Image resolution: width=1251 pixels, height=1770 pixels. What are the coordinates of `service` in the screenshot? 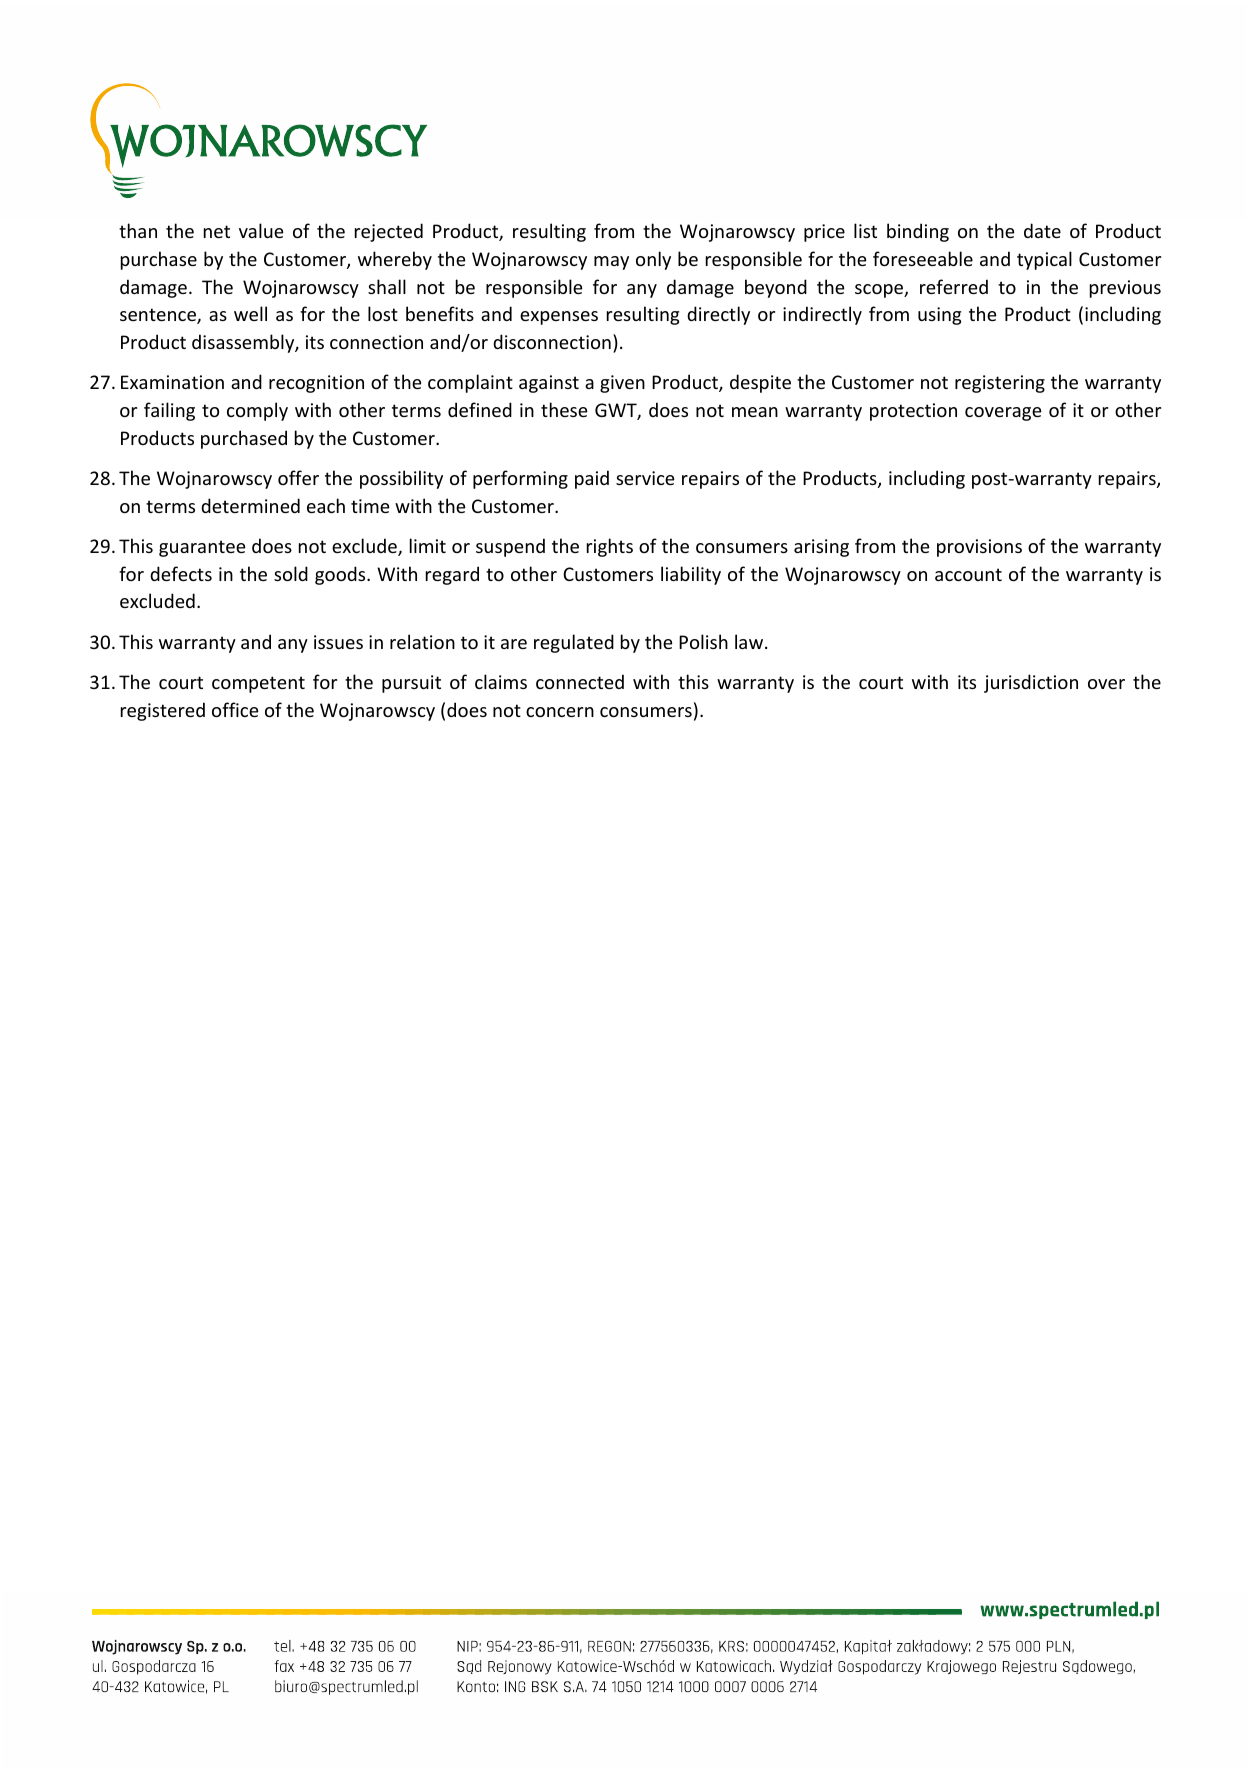 It's located at (645, 478).
